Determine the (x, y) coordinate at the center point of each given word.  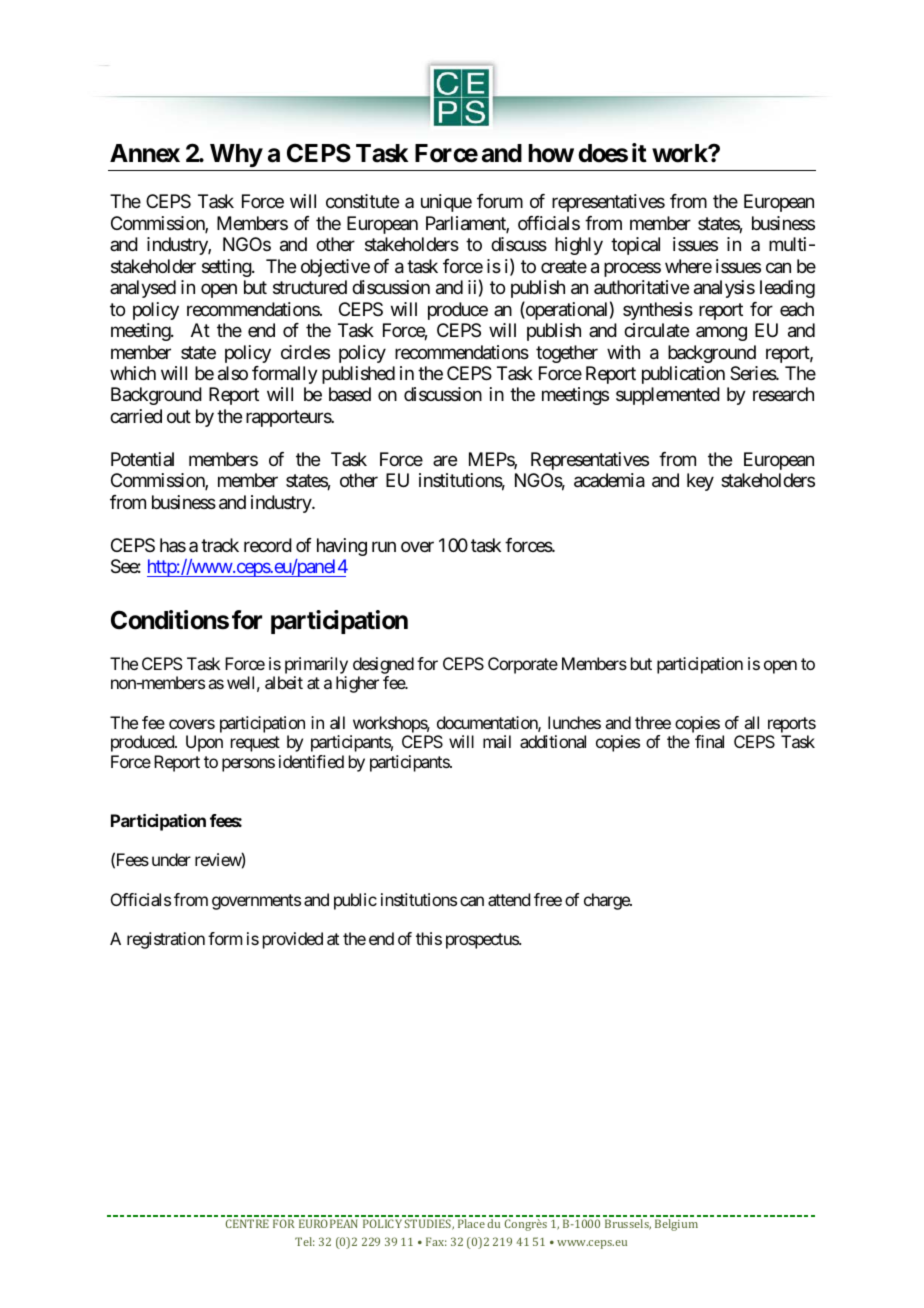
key (700, 482)
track (220, 545)
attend (509, 899)
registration (166, 940)
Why (236, 155)
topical (635, 246)
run (384, 546)
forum (500, 201)
